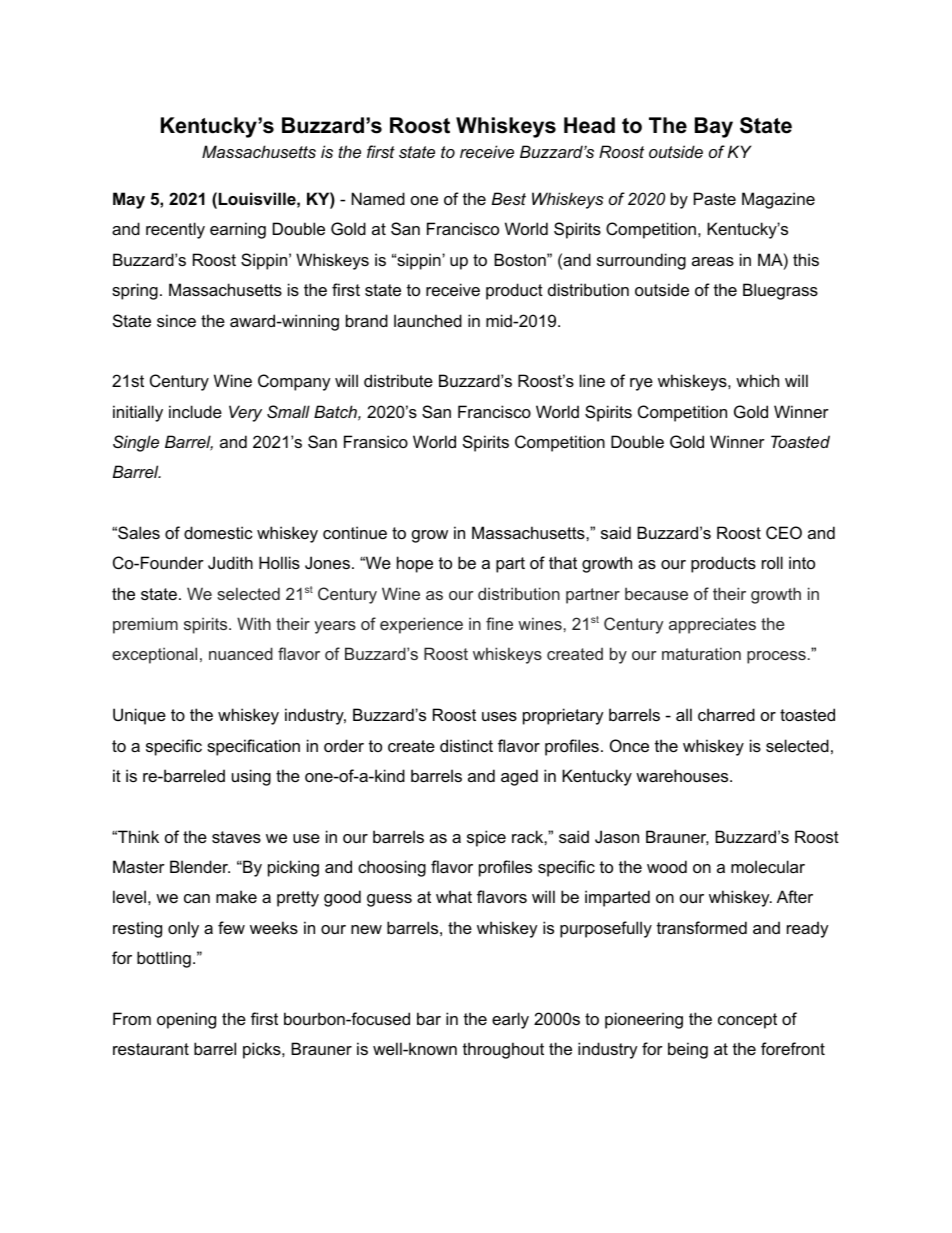 Image resolution: width=952 pixels, height=1233 pixels. What do you see at coordinates (129, 200) in the screenshot?
I see `May` at bounding box center [129, 200].
